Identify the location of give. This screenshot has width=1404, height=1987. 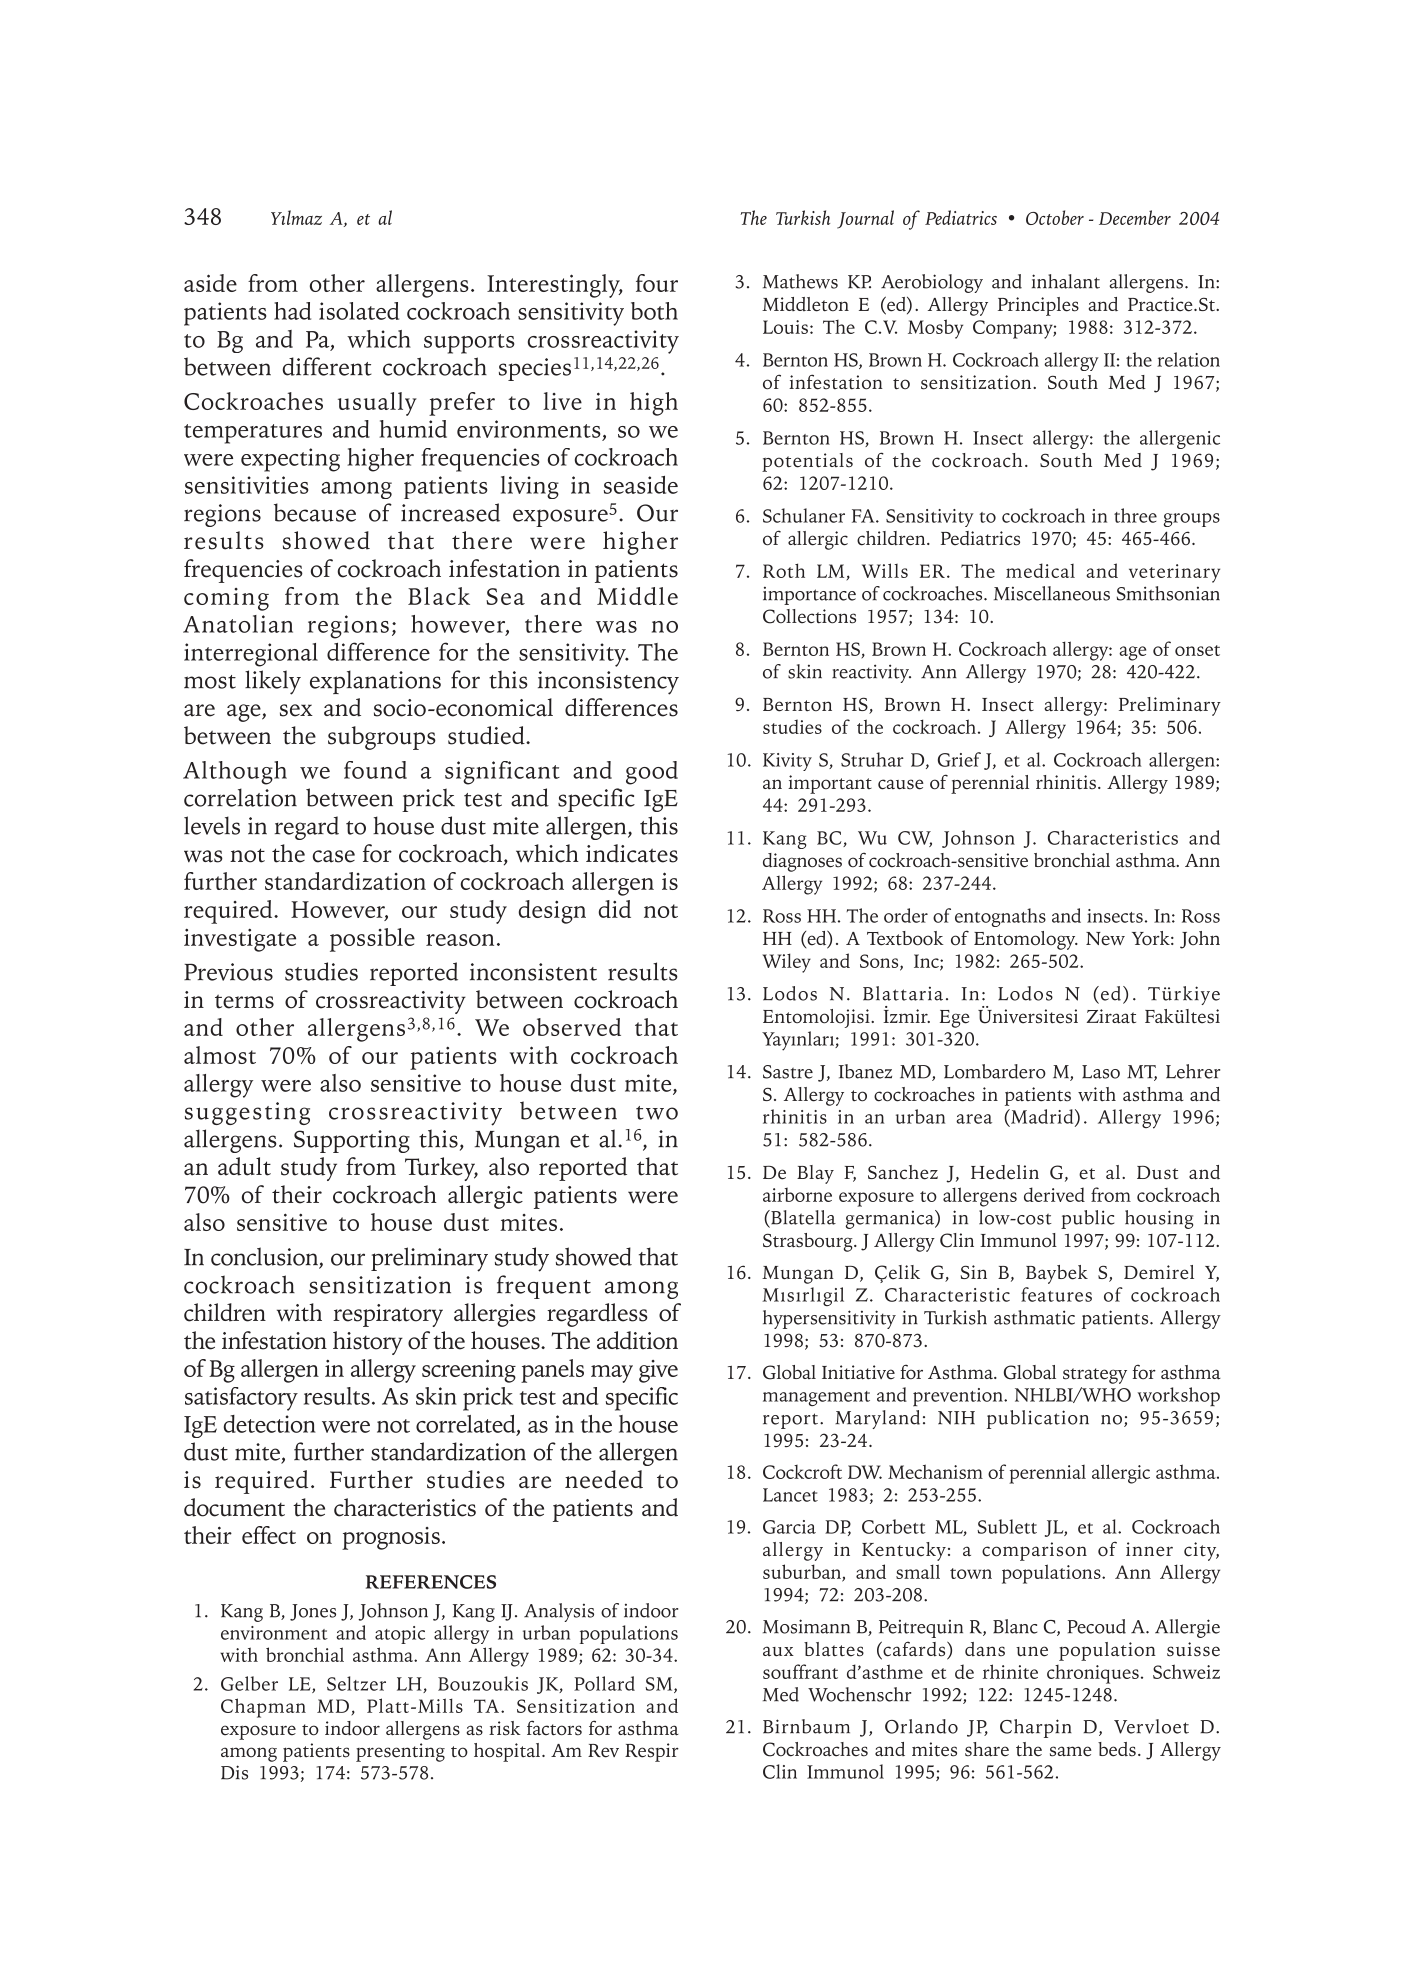
(658, 1371).
